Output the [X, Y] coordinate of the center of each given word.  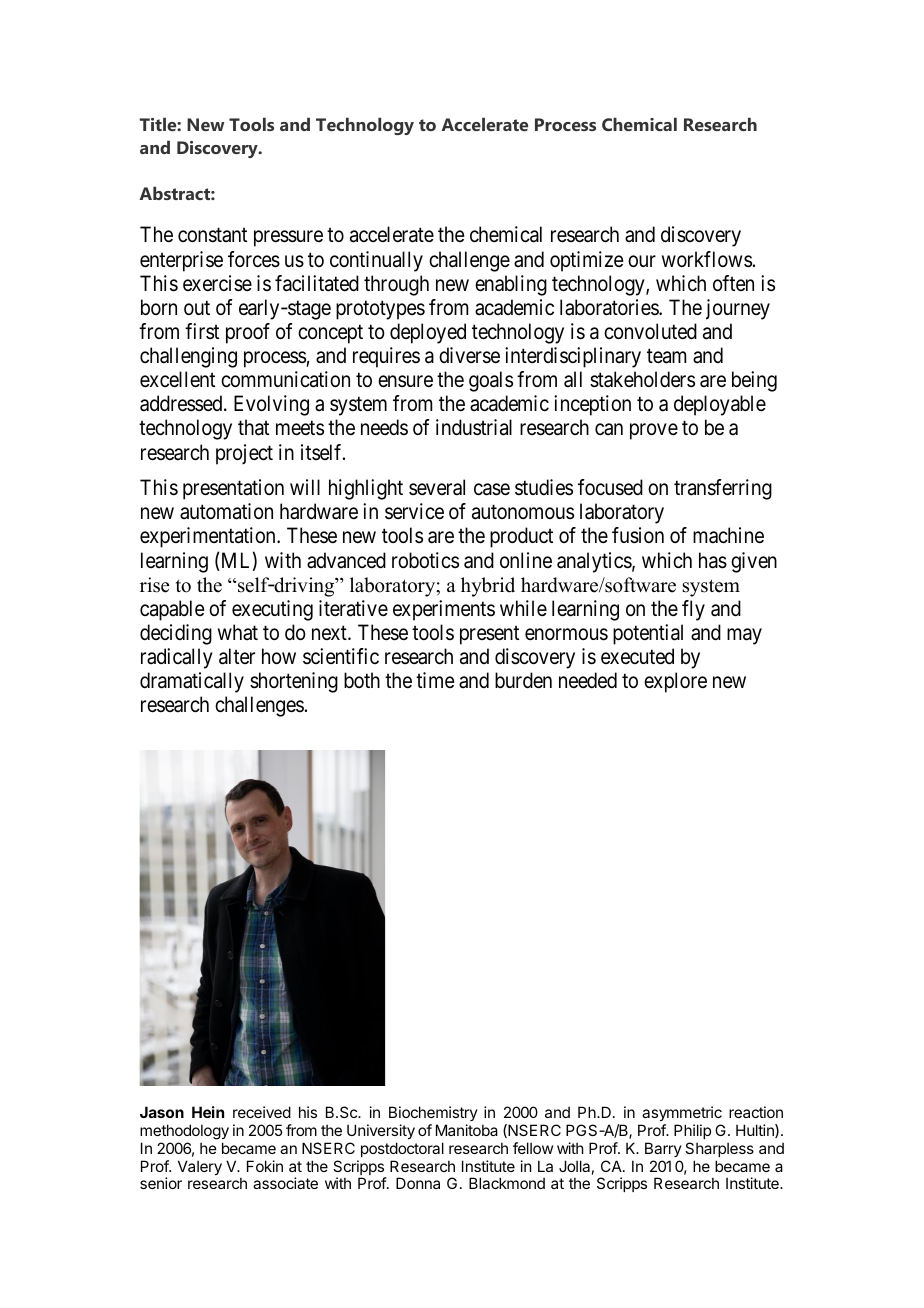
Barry [663, 1149]
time [435, 680]
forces [254, 259]
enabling [511, 285]
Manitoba [467, 1130]
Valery [200, 1167]
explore [675, 682]
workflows [707, 259]
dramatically [192, 682]
